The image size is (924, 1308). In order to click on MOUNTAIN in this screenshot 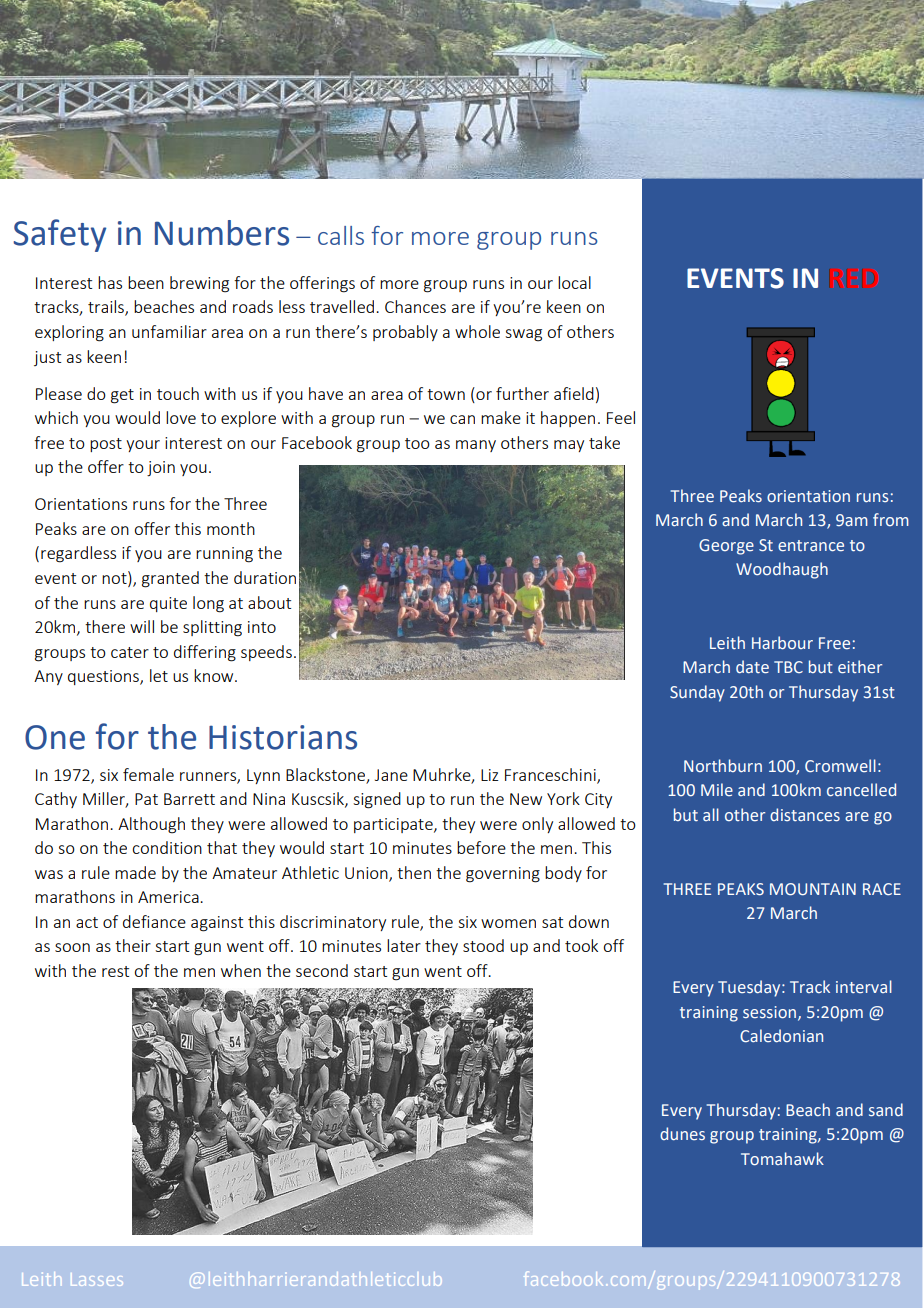, I will do `click(813, 889)`.
